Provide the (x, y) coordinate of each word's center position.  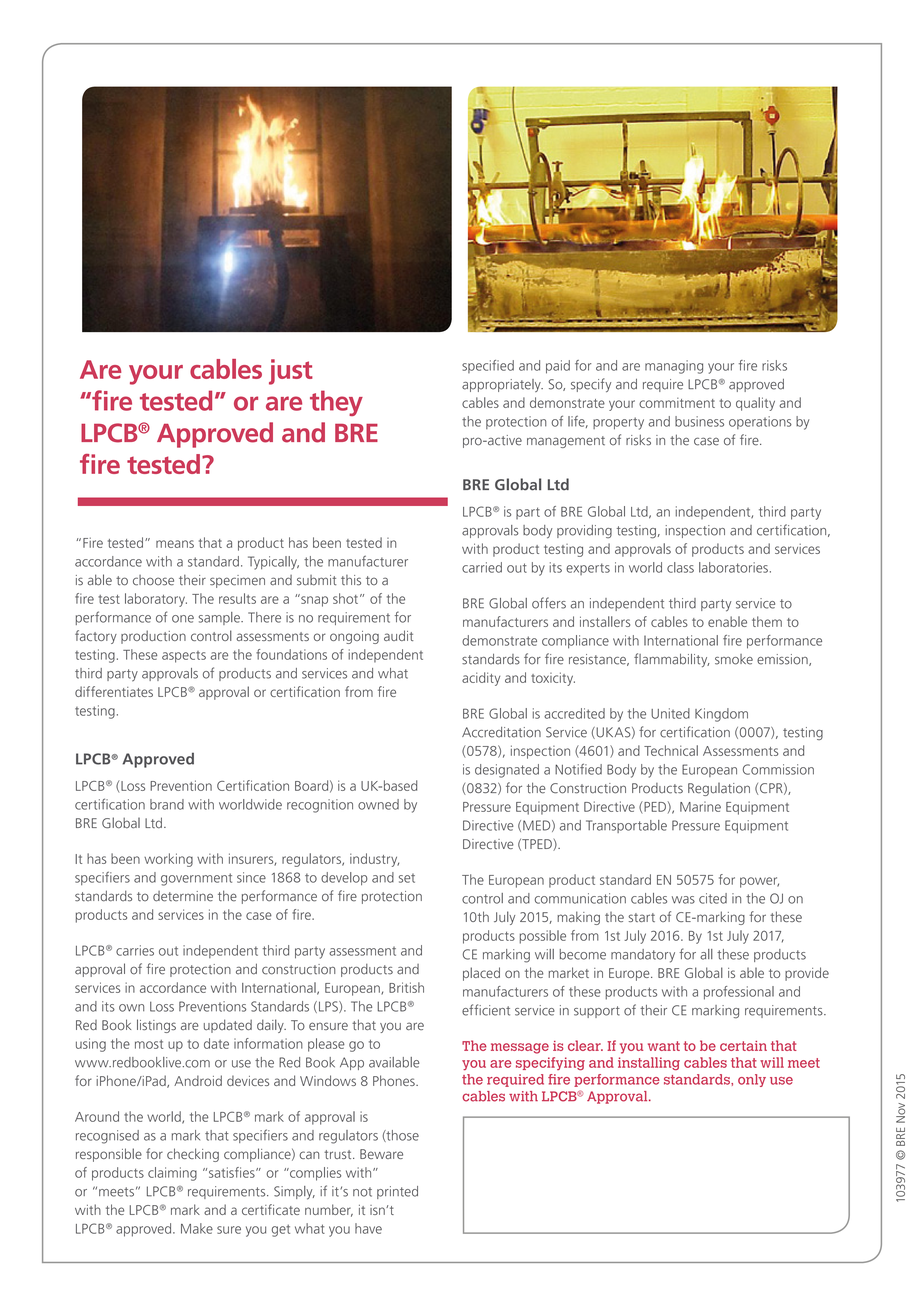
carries (135, 950)
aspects (184, 657)
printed (397, 1192)
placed (481, 974)
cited (713, 898)
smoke (734, 659)
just (291, 372)
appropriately (502, 385)
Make (197, 1228)
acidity (481, 679)
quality (755, 404)
